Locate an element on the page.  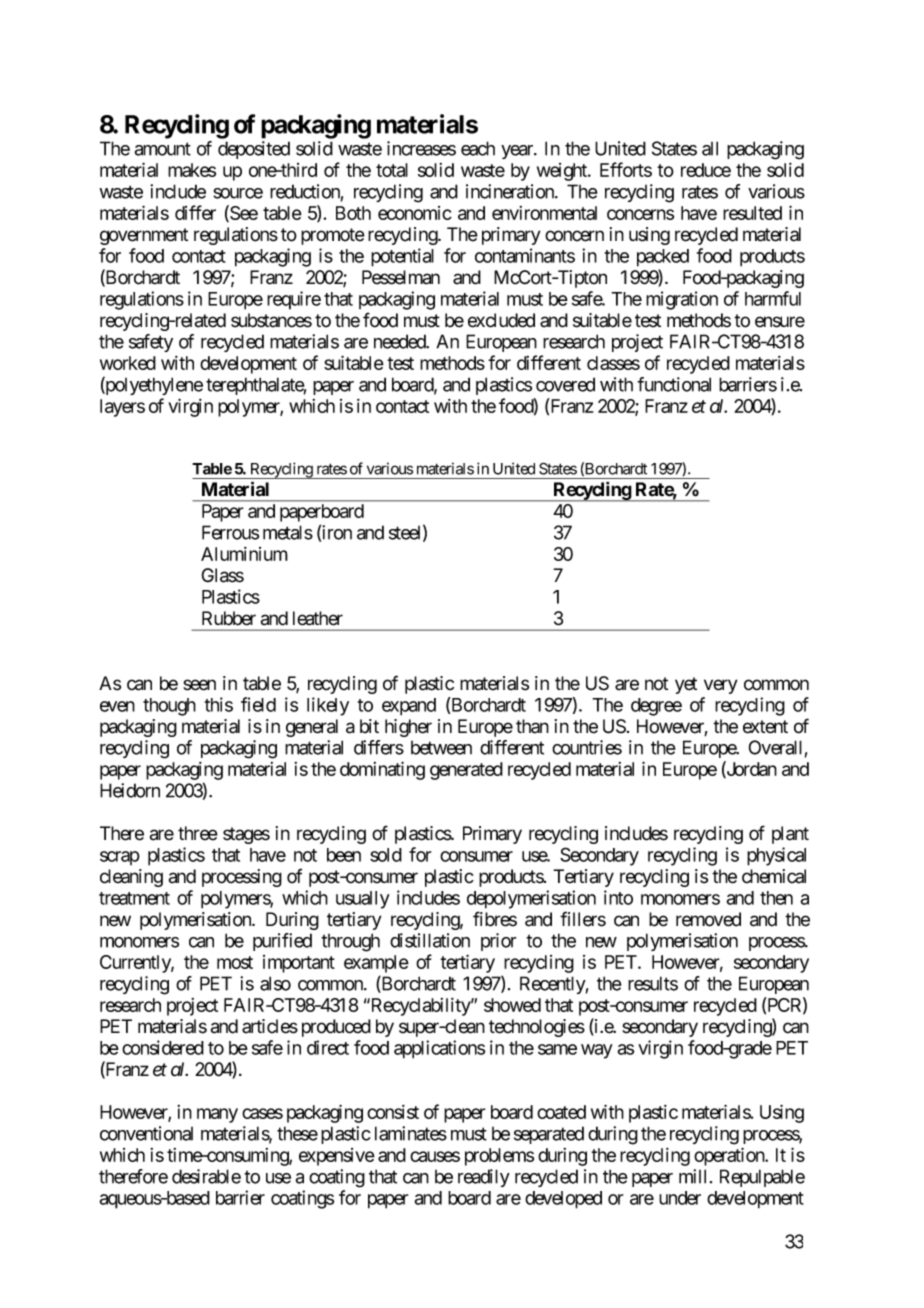
amount is located at coordinates (162, 149).
